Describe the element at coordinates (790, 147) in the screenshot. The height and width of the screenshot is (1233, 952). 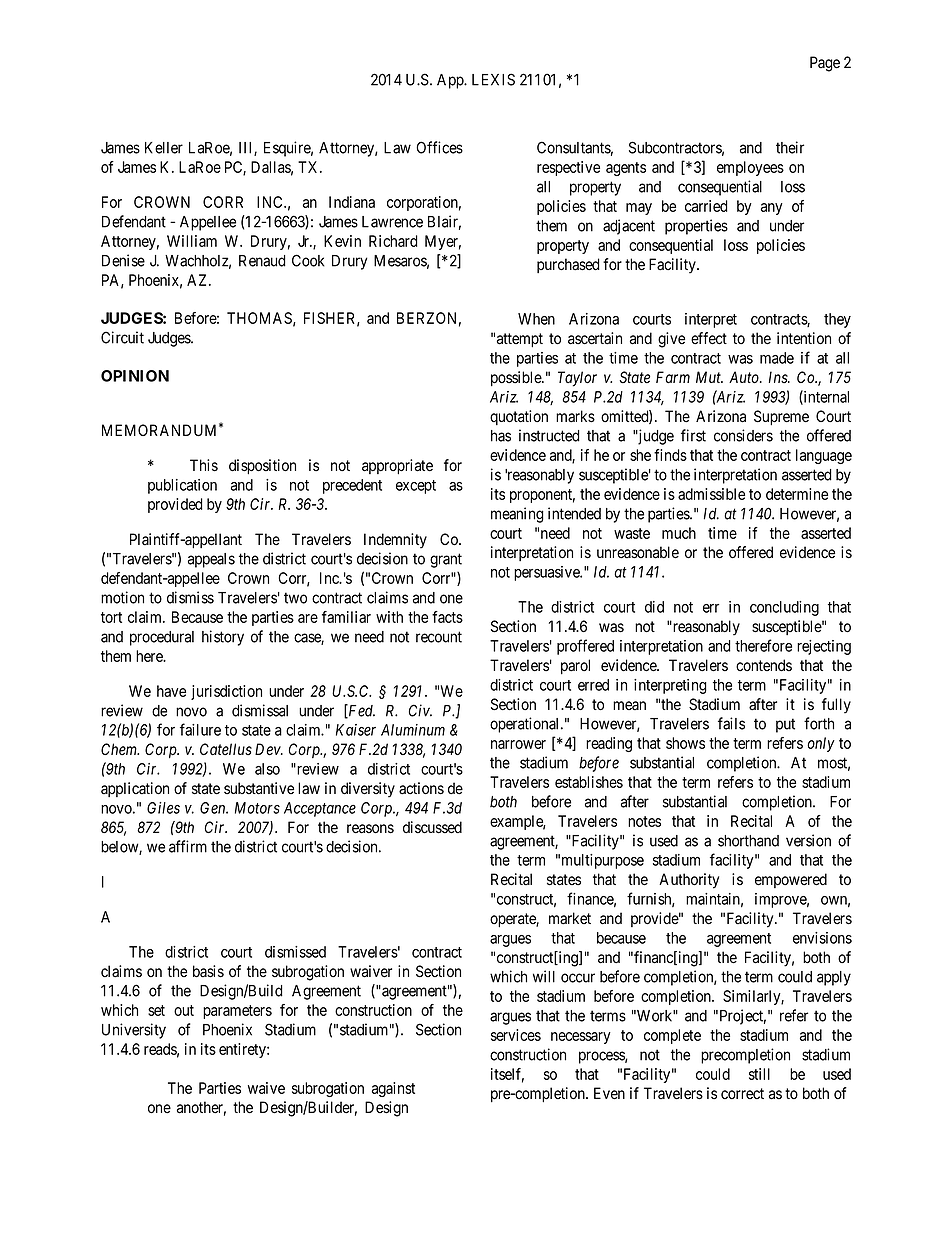
I see `their` at that location.
